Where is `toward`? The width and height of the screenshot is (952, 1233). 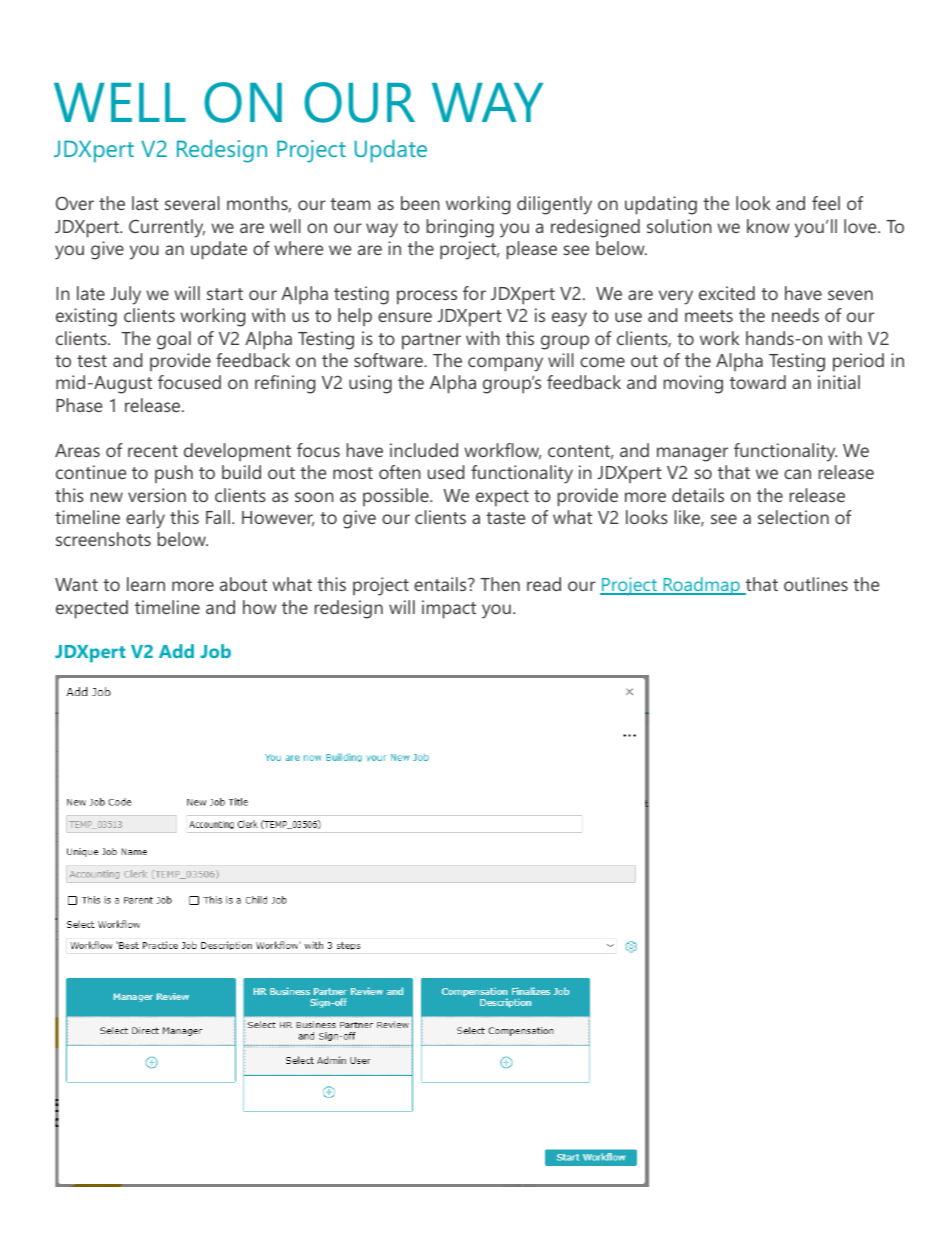 toward is located at coordinates (758, 382).
